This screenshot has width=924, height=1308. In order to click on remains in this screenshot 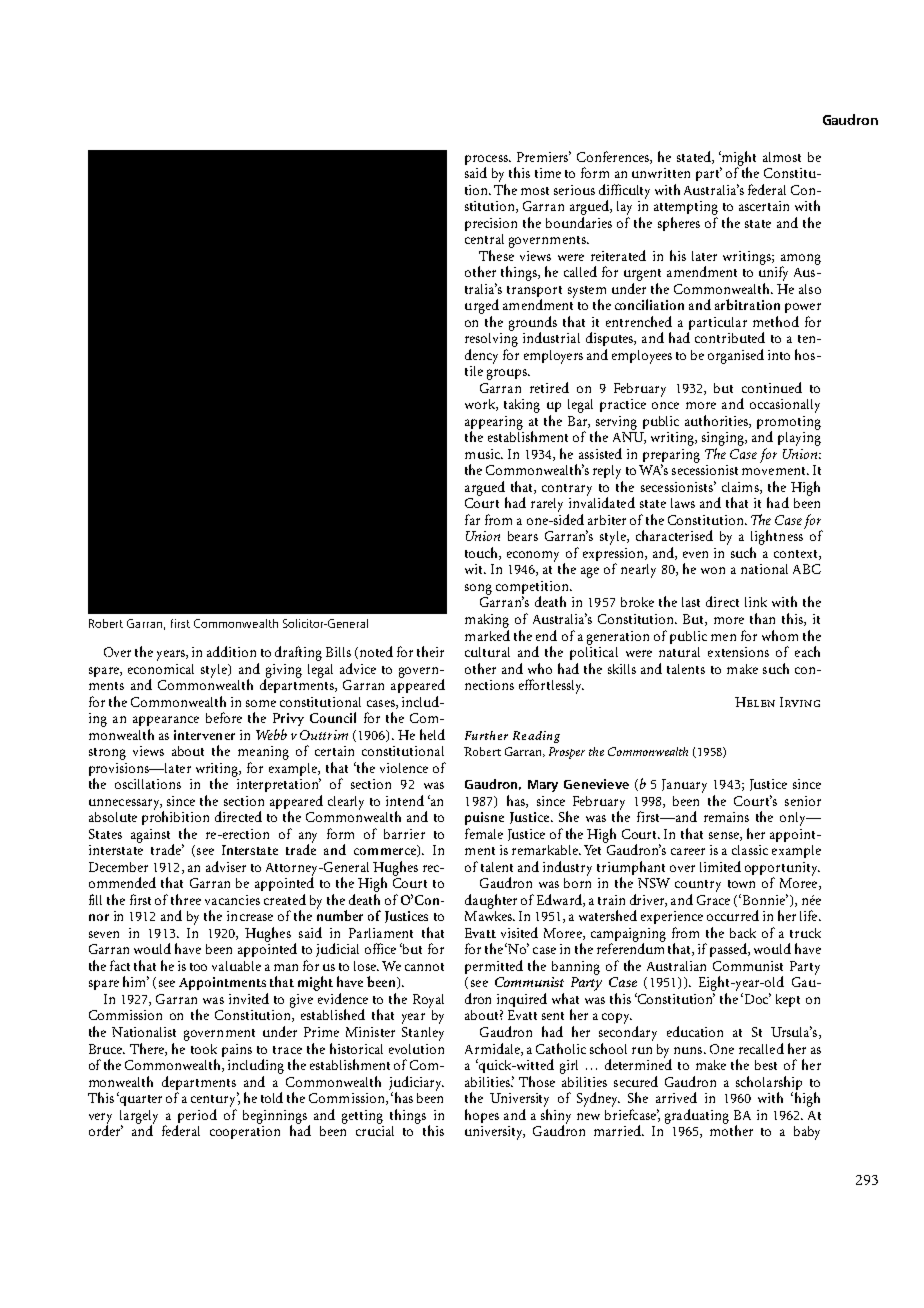, I will do `click(726, 817)`.
